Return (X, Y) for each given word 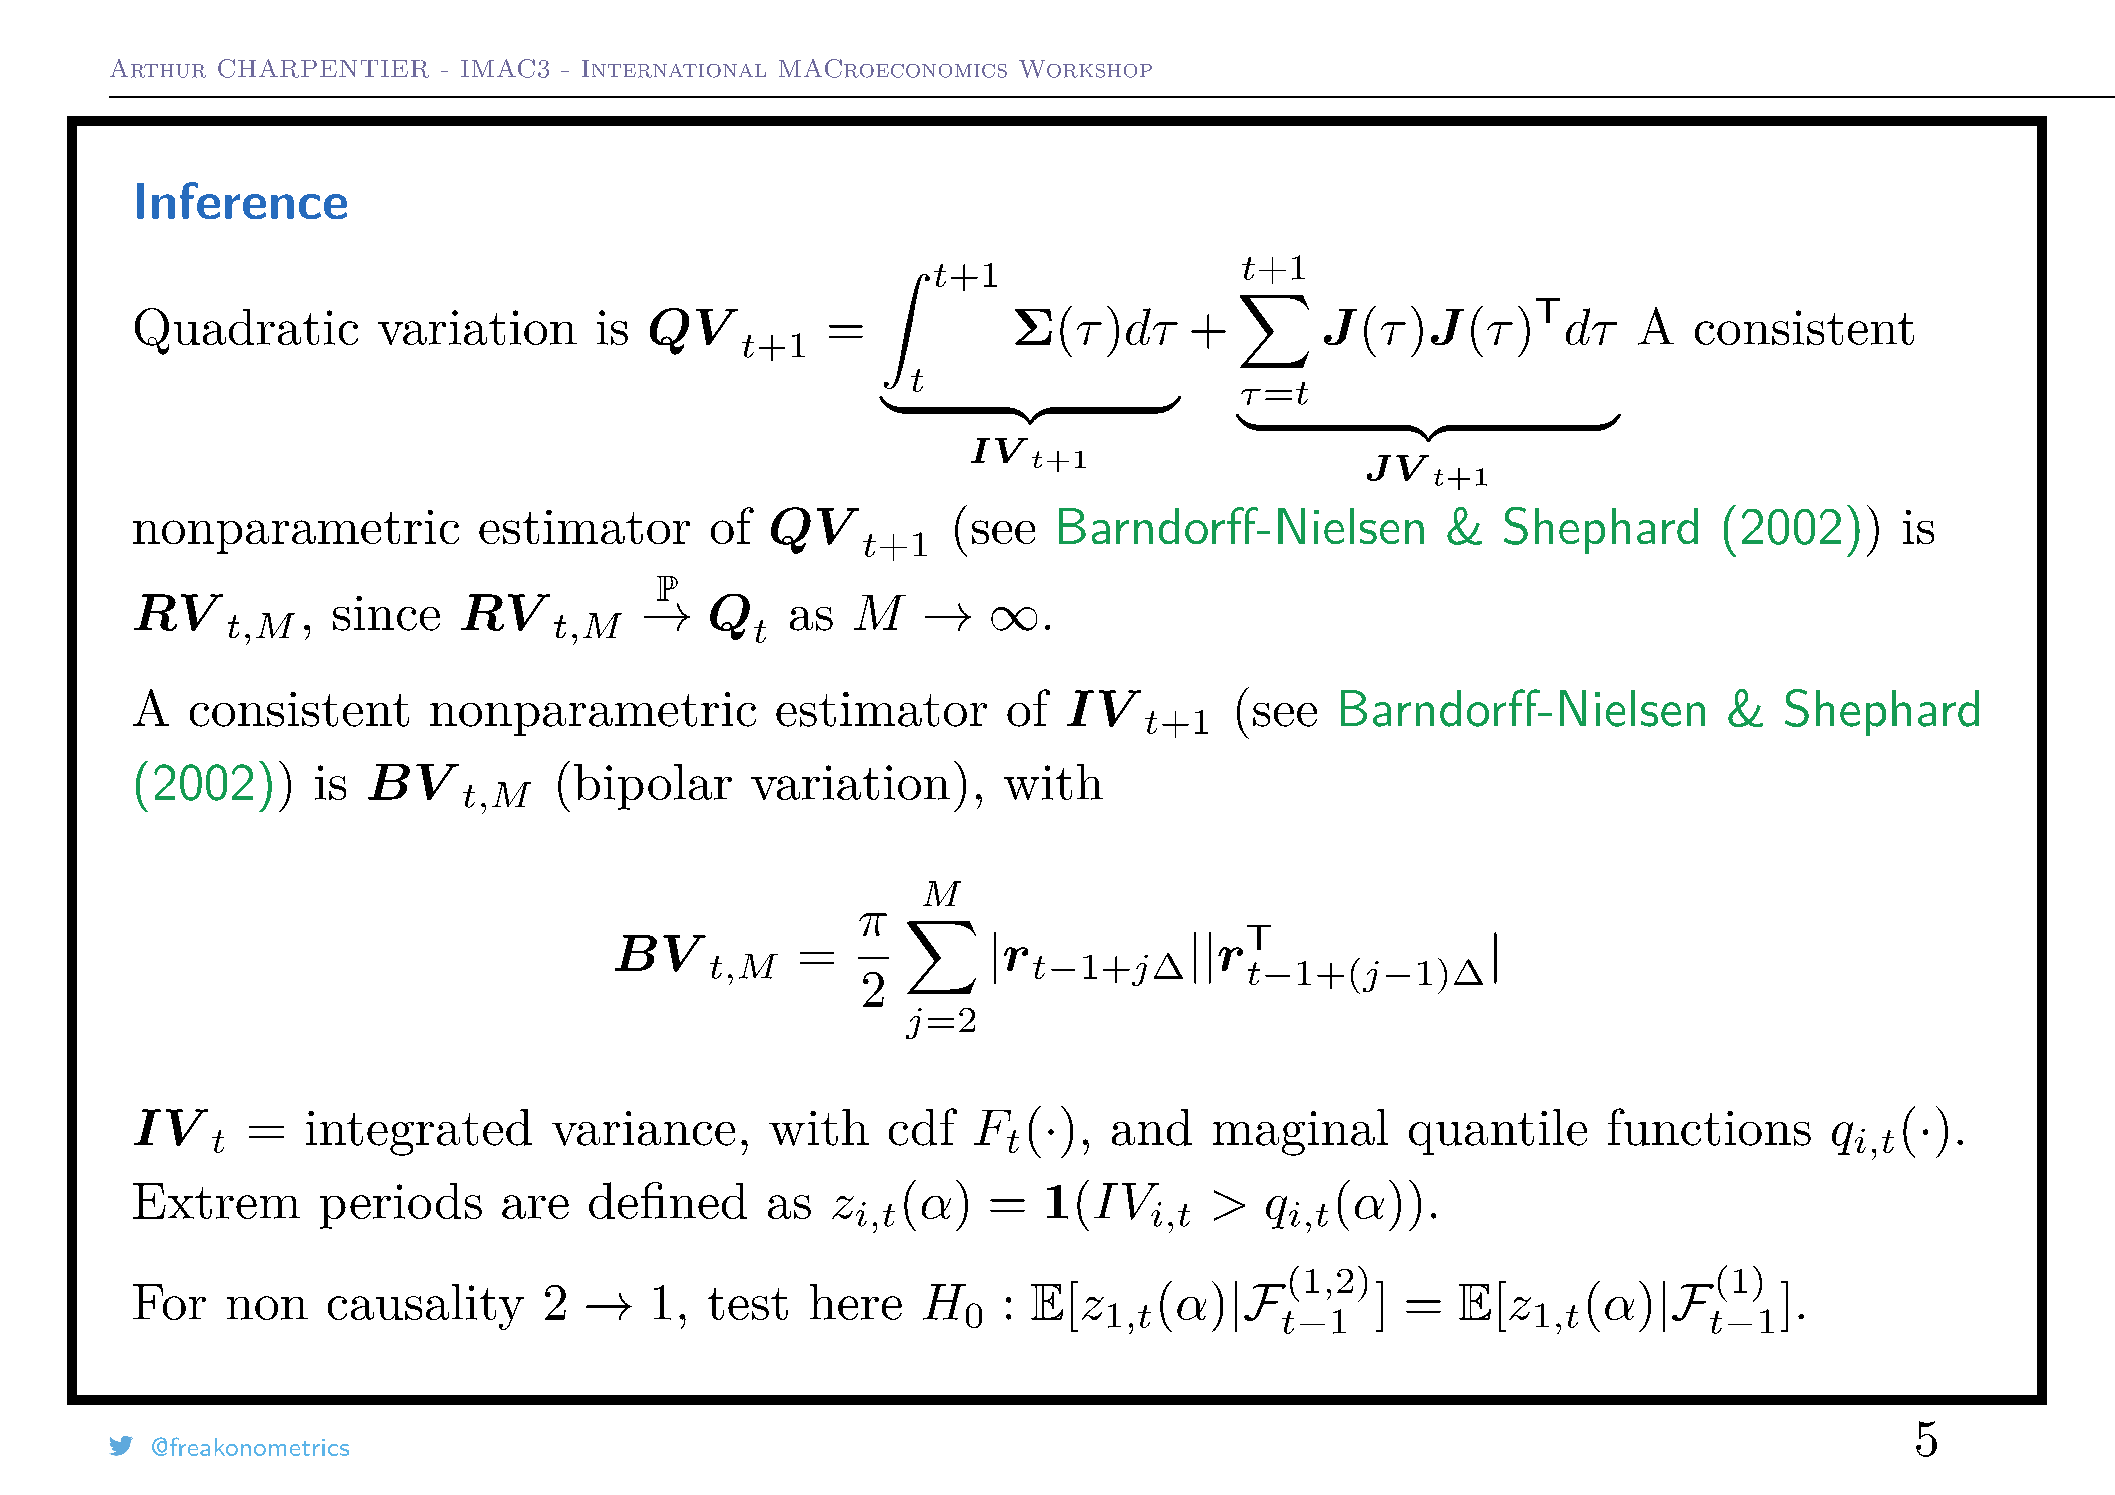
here (856, 1302)
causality (426, 1307)
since (386, 613)
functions (1709, 1127)
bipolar (653, 787)
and (1152, 1127)
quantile (1498, 1132)
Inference (242, 200)
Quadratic (246, 331)
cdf (923, 1127)
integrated (419, 1132)
